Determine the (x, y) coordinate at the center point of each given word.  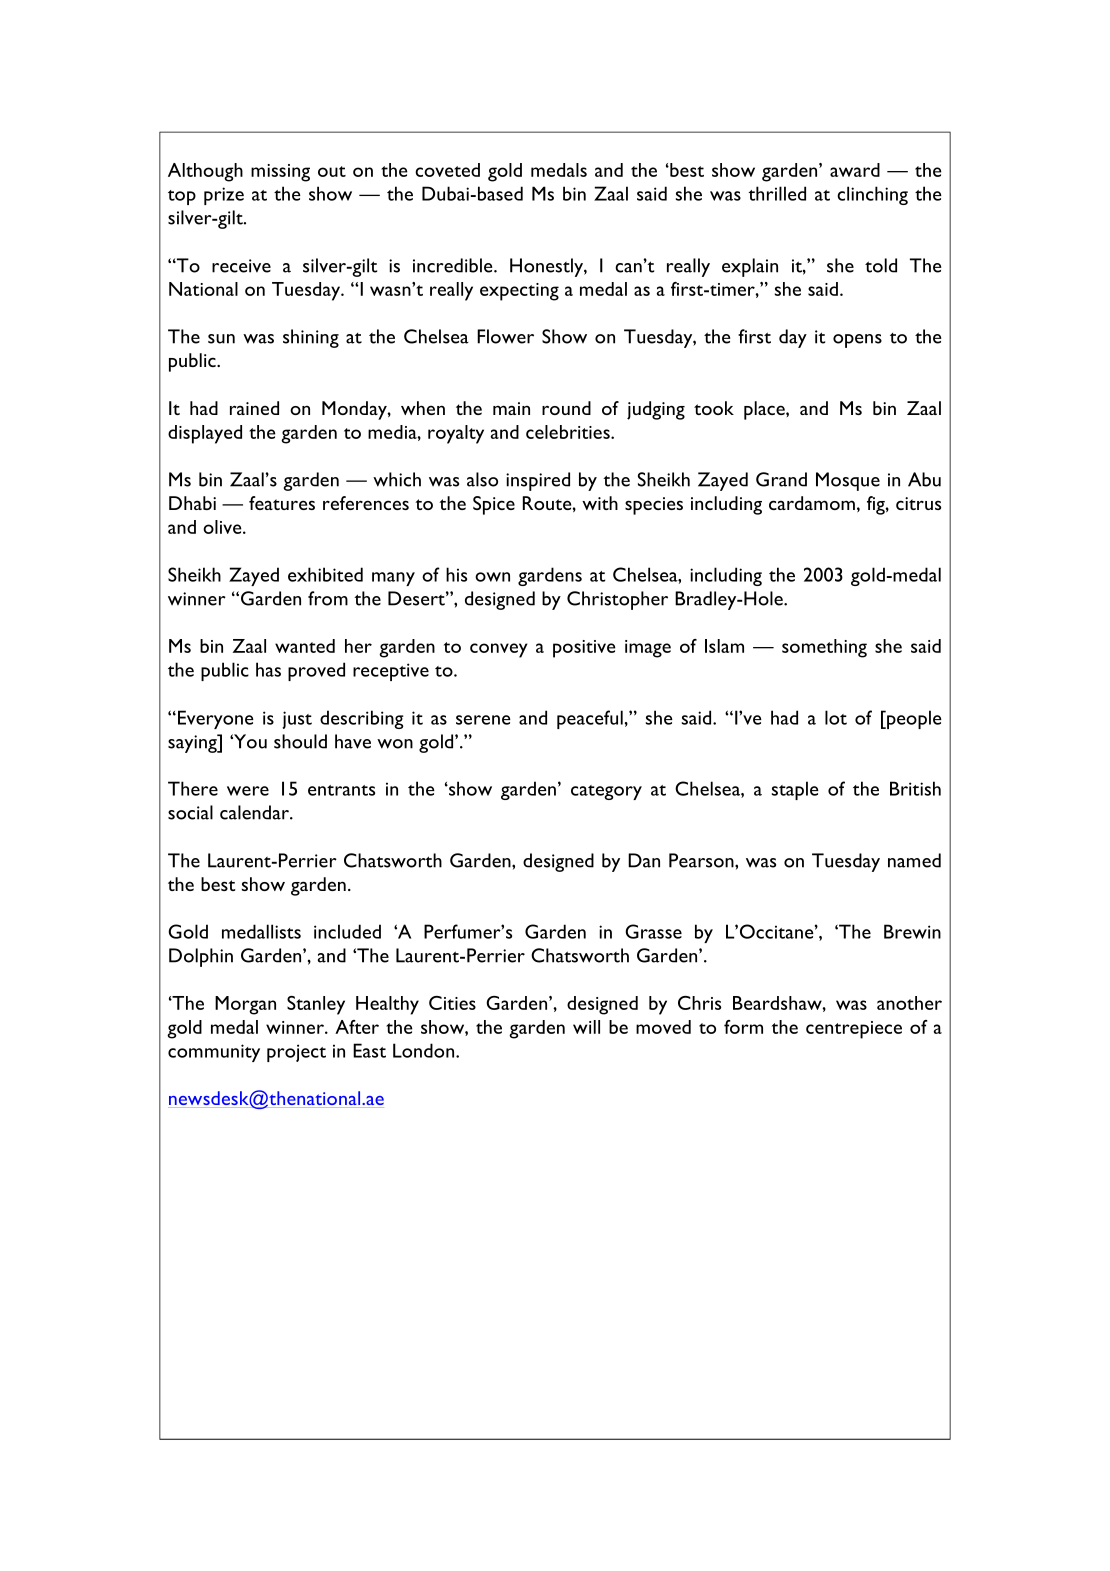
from (328, 598)
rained (254, 408)
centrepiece (854, 1030)
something (824, 648)
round (566, 408)
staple (795, 790)
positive (584, 649)
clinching (872, 195)
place (765, 410)
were (248, 791)
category (606, 792)
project (296, 1053)
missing (280, 173)
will (586, 1027)
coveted (447, 170)
